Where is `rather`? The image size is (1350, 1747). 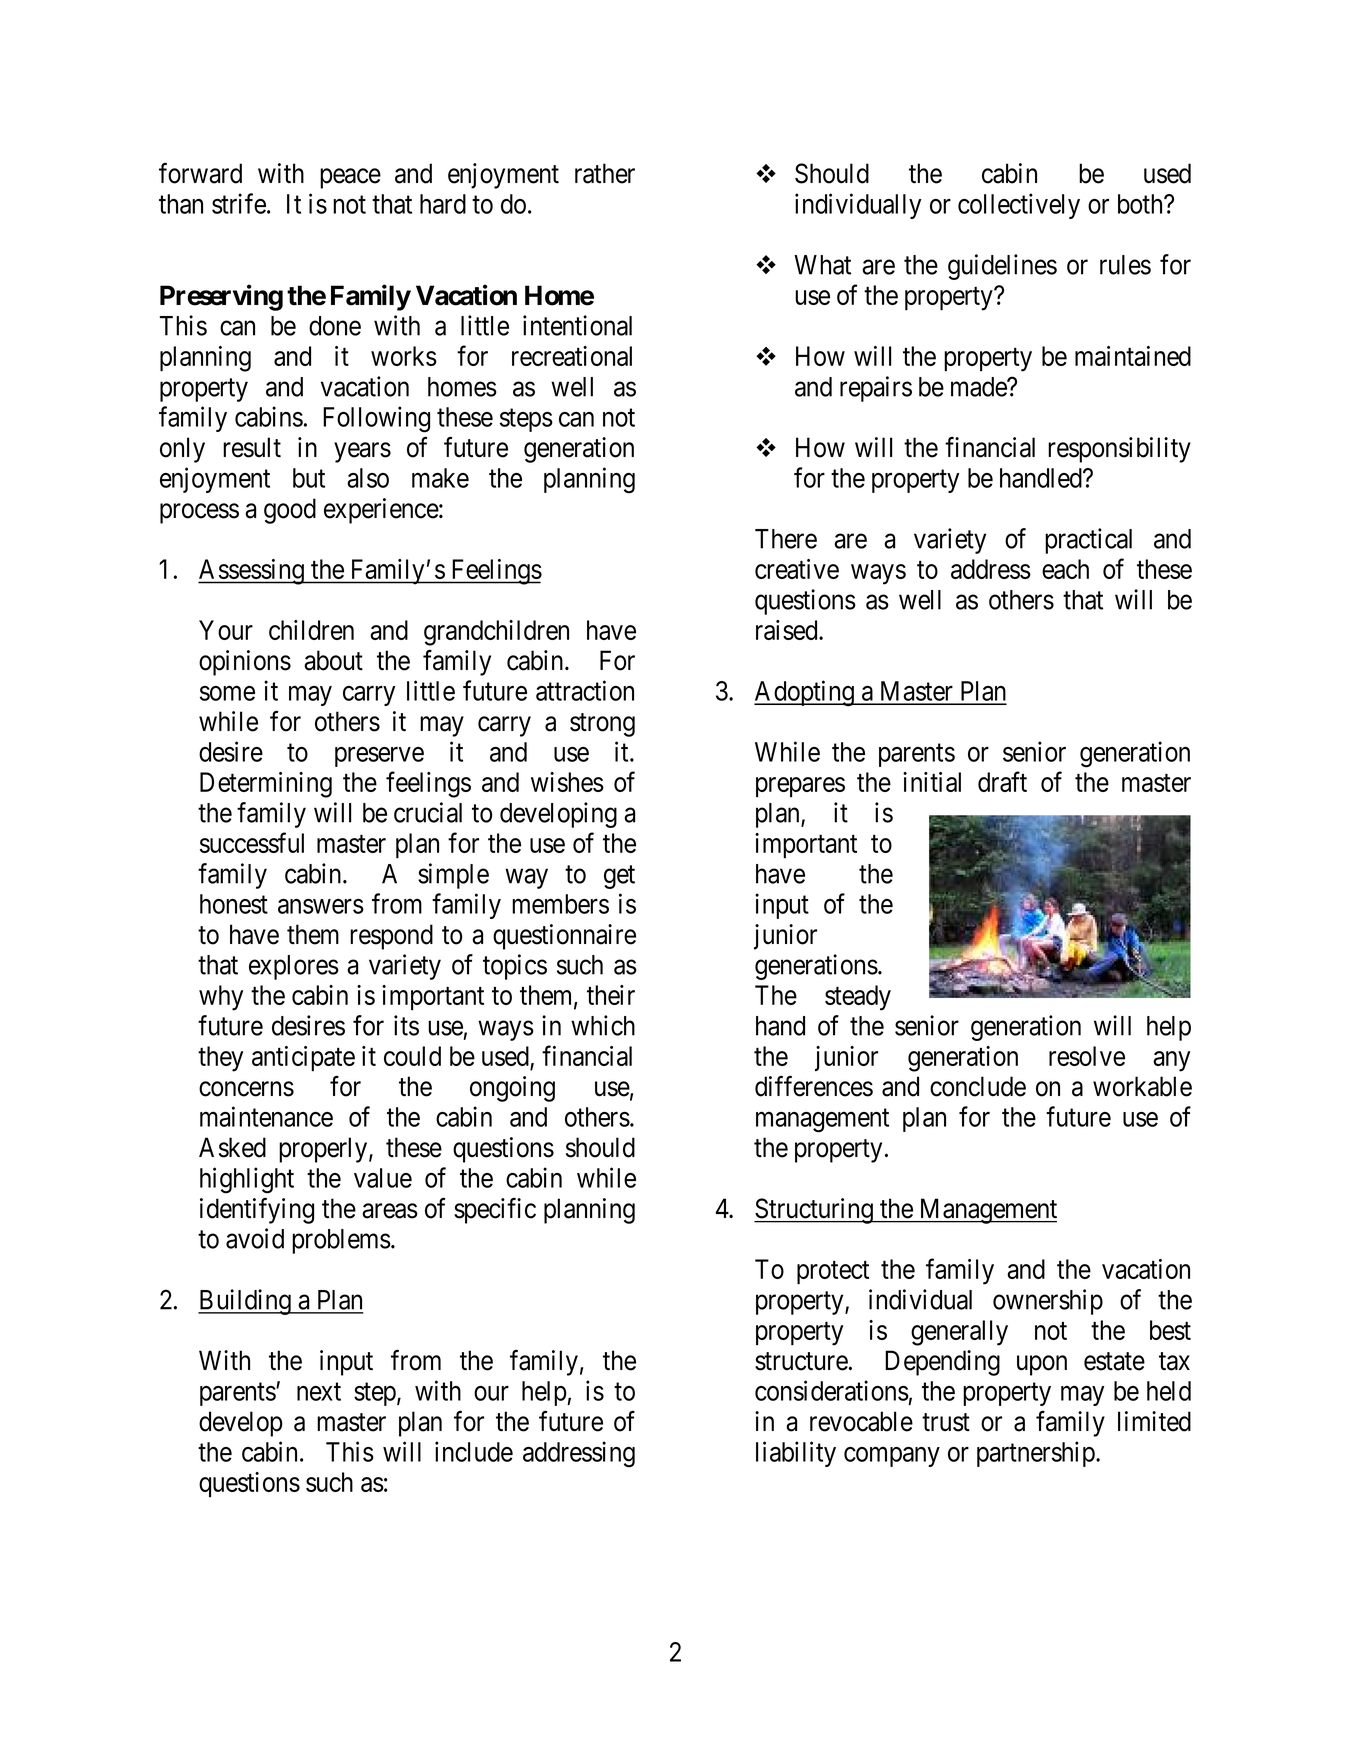 rather is located at coordinates (605, 173).
